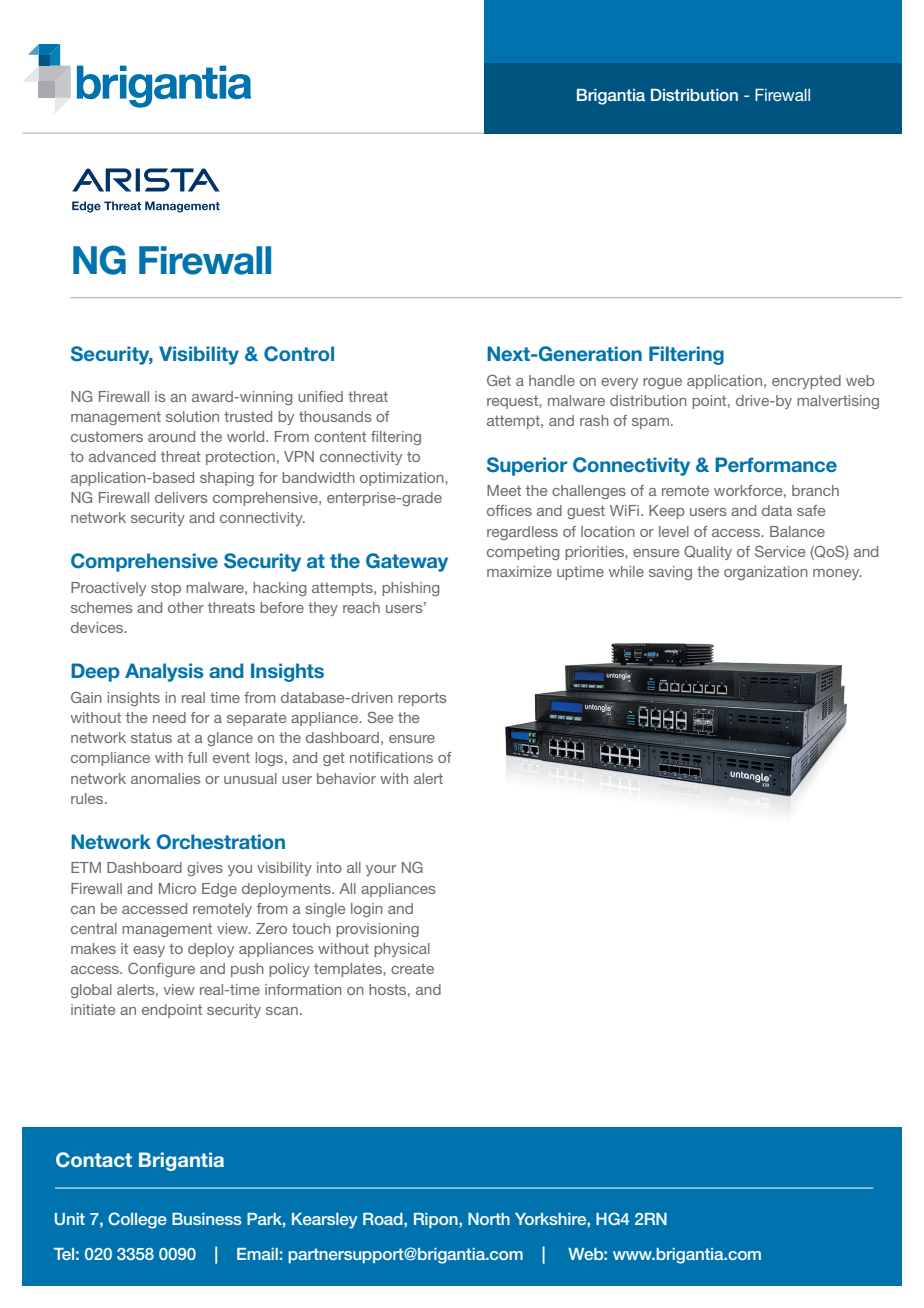  What do you see at coordinates (402, 950) in the page?
I see `physical` at bounding box center [402, 950].
